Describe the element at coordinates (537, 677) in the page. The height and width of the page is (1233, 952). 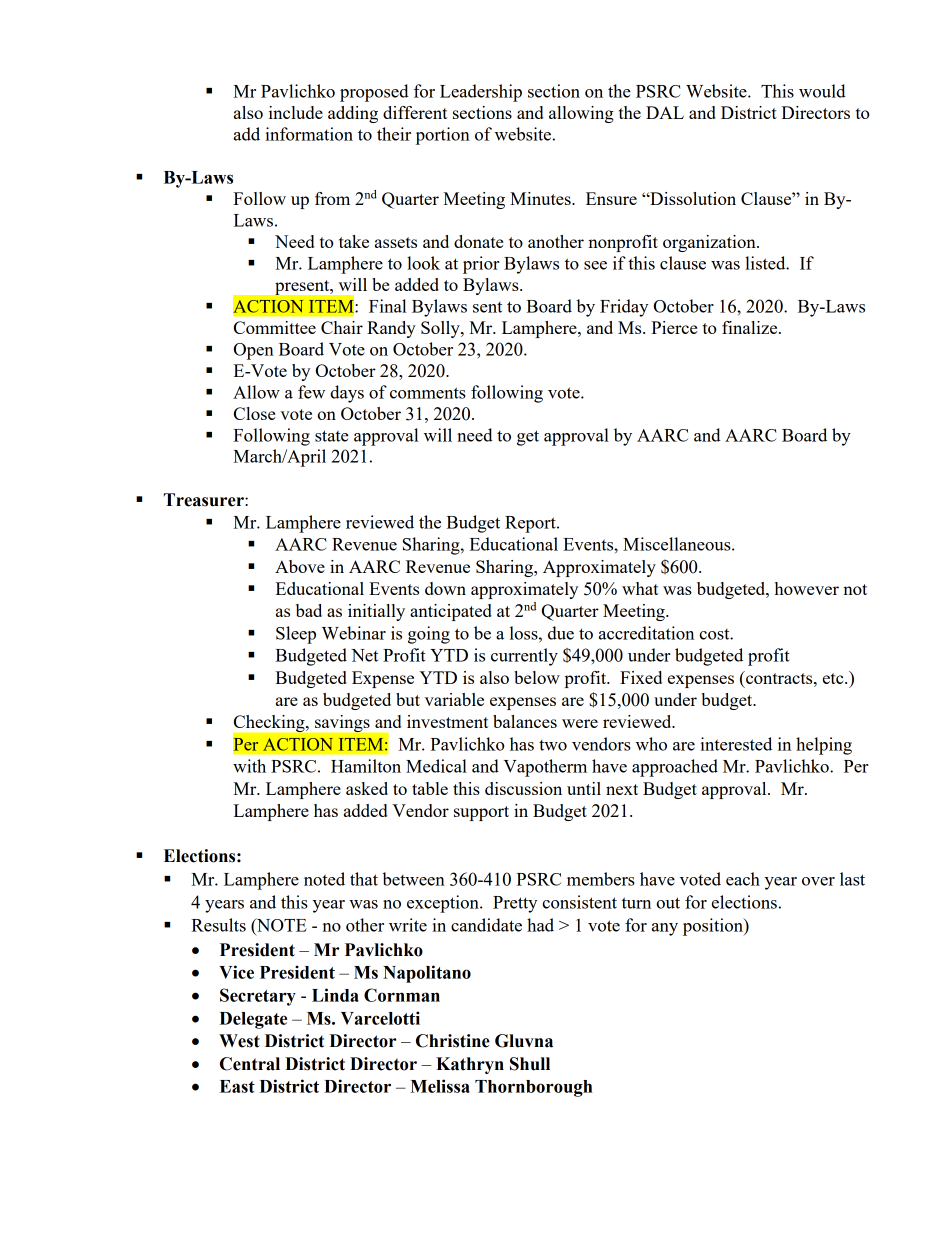
I see `below` at that location.
